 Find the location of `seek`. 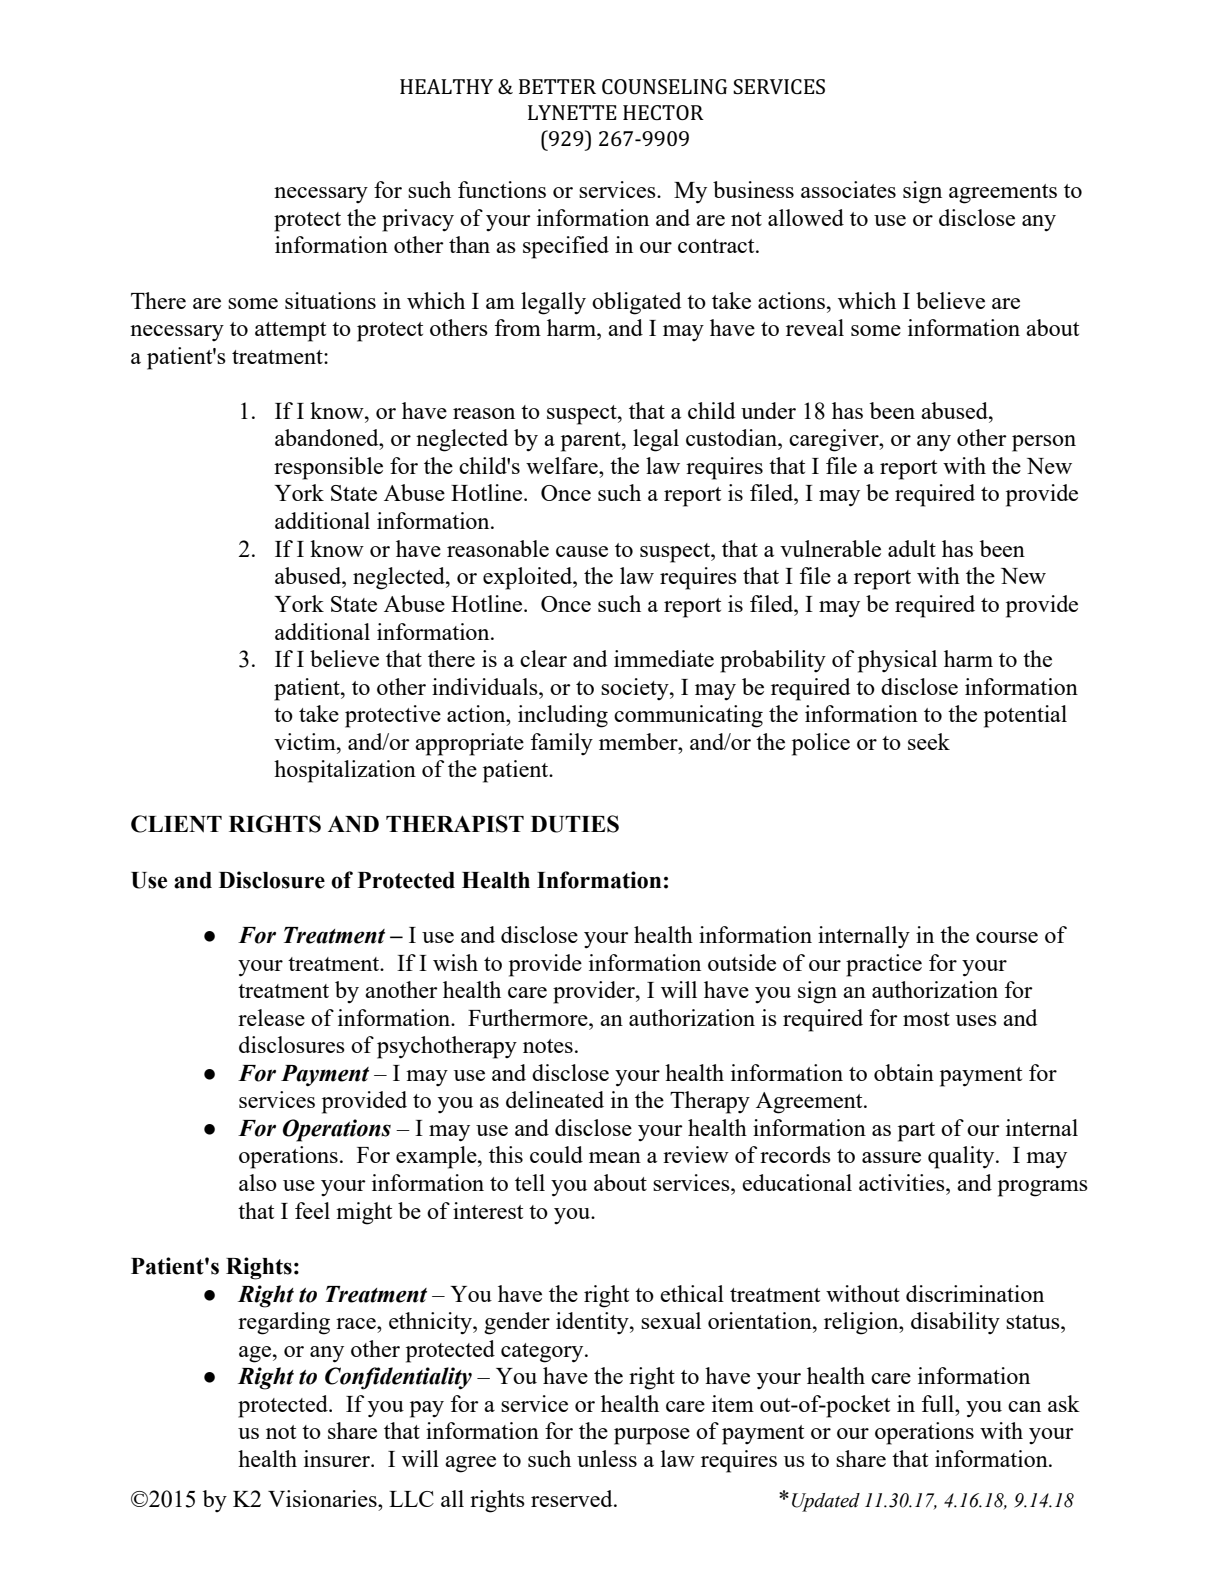

seek is located at coordinates (929, 741).
